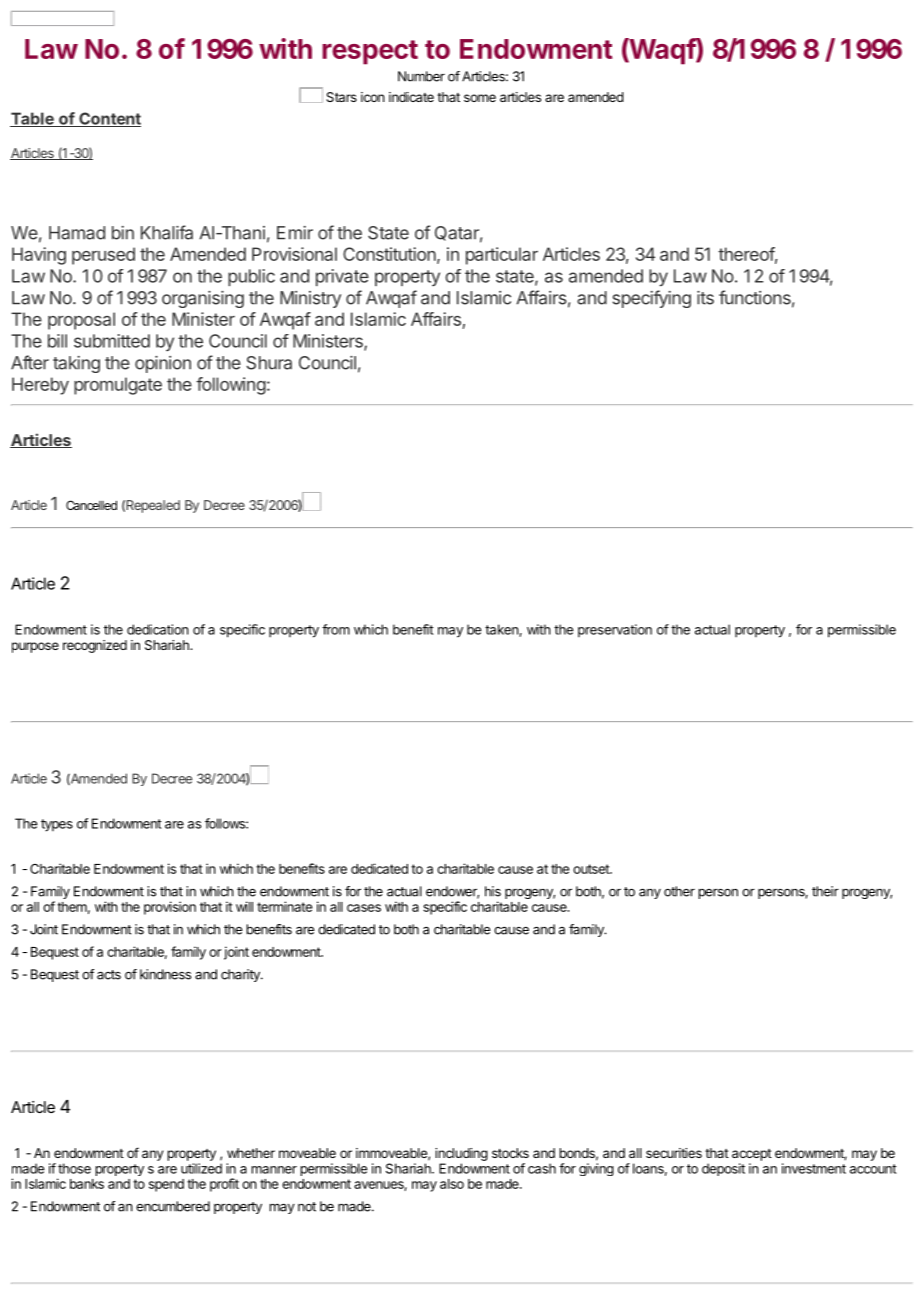 The height and width of the image is (1308, 924). Describe the element at coordinates (825, 891) in the image. I see `their` at that location.
